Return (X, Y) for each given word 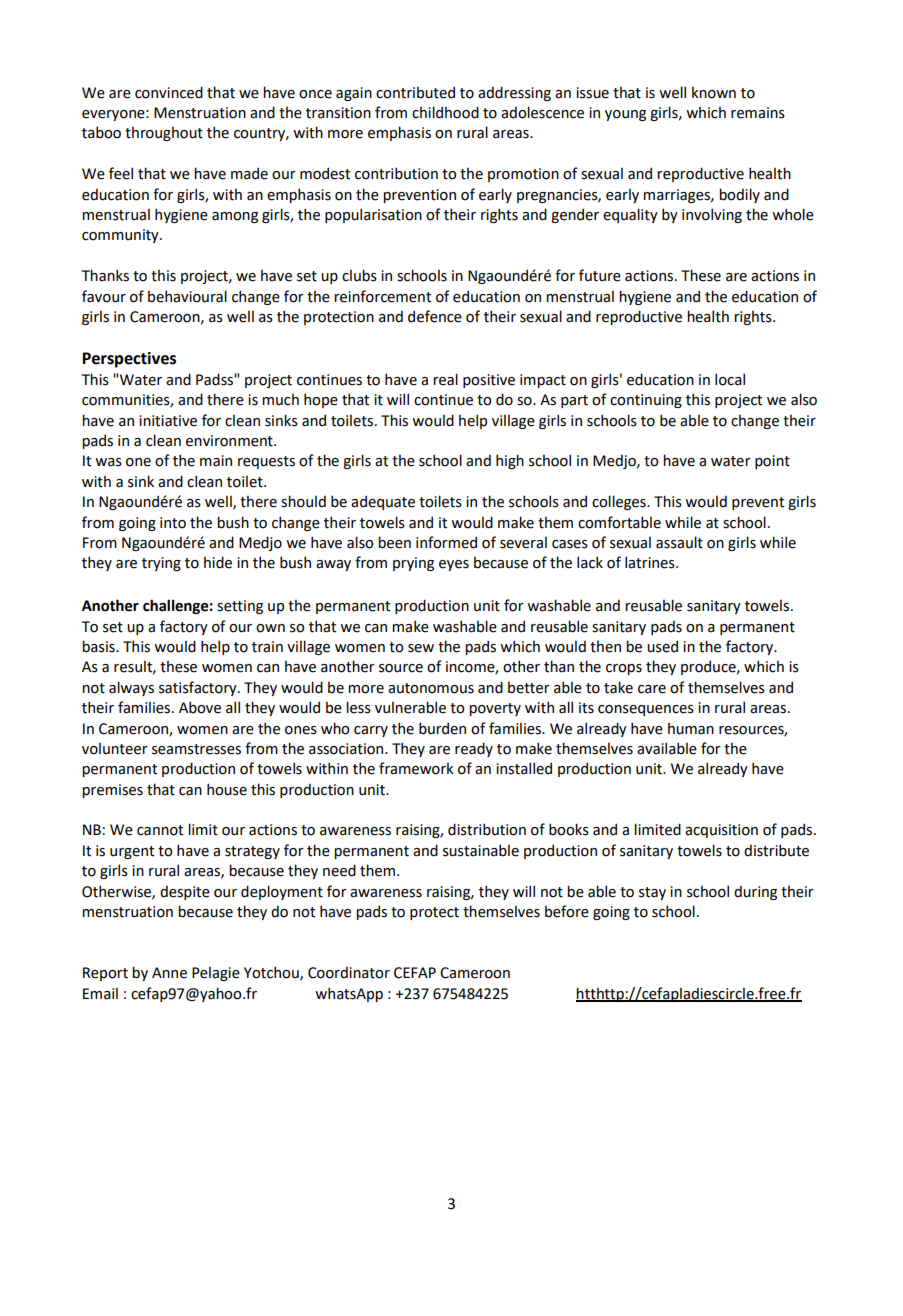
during (755, 892)
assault (679, 542)
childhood (445, 112)
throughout (164, 134)
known (714, 93)
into (173, 523)
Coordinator (349, 972)
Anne (169, 973)
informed (446, 542)
